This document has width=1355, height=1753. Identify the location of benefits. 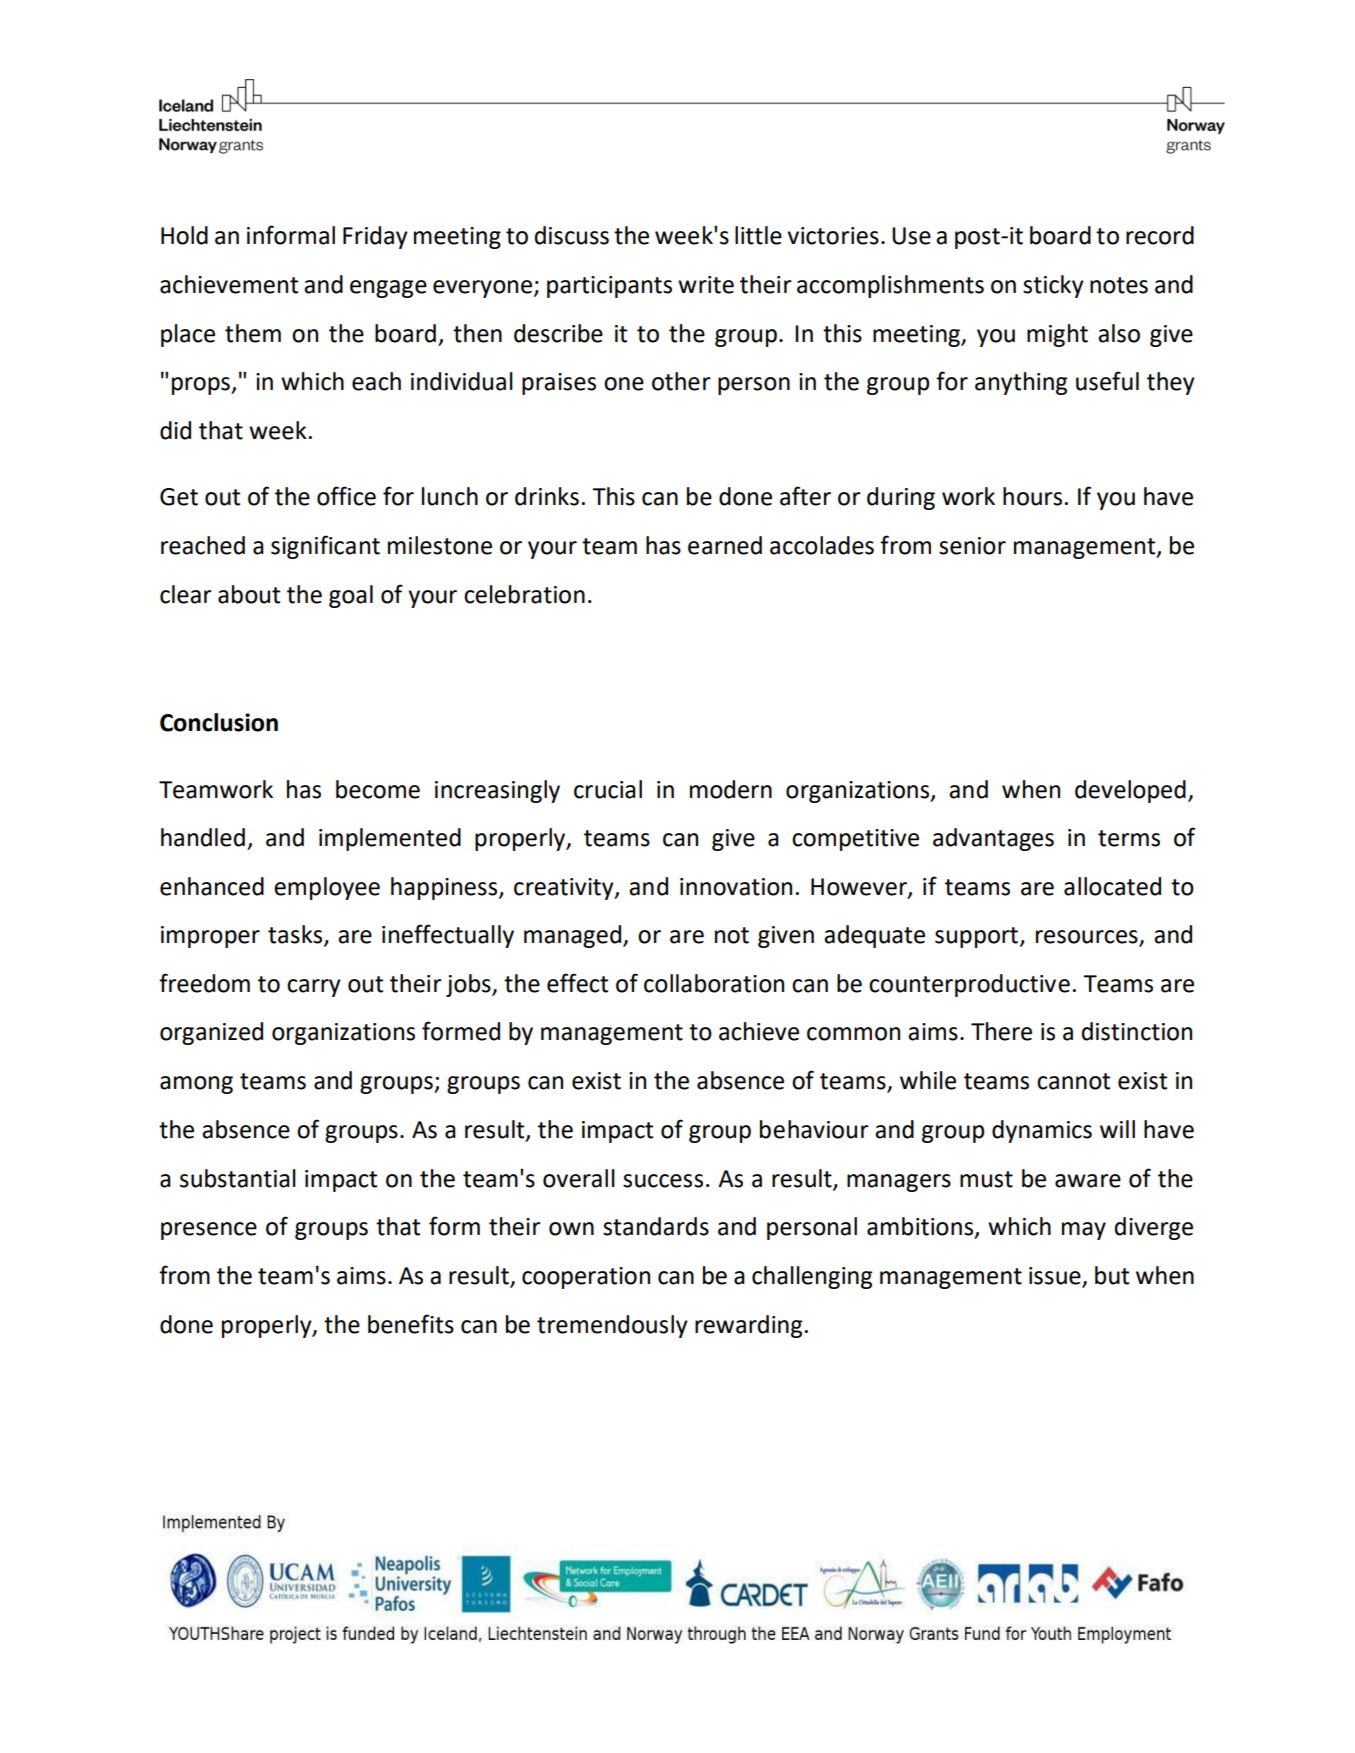
(411, 1324).
